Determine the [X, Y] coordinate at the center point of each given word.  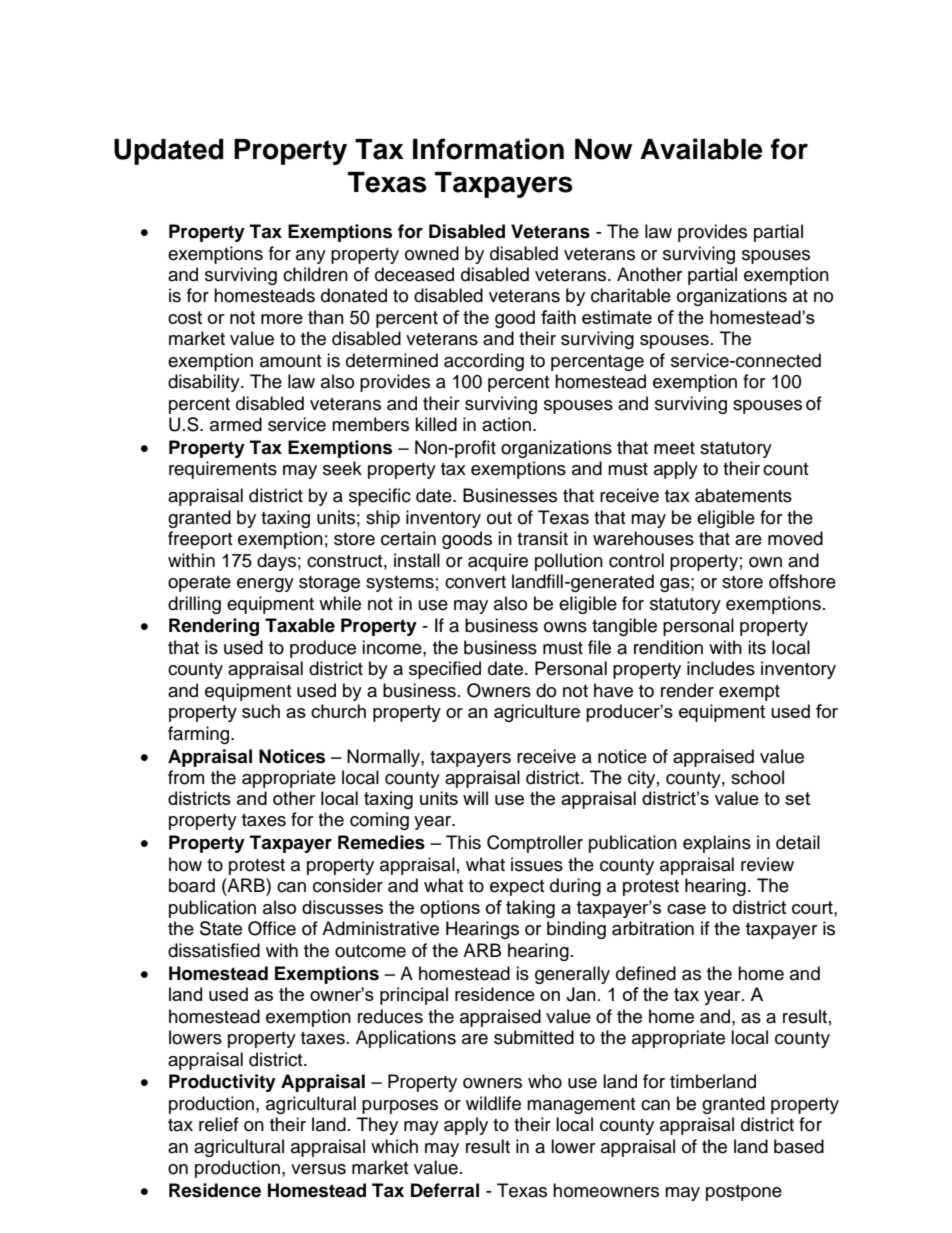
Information [488, 149]
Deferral [445, 1190]
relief [219, 1124]
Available [701, 149]
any [311, 257]
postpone [744, 1193]
